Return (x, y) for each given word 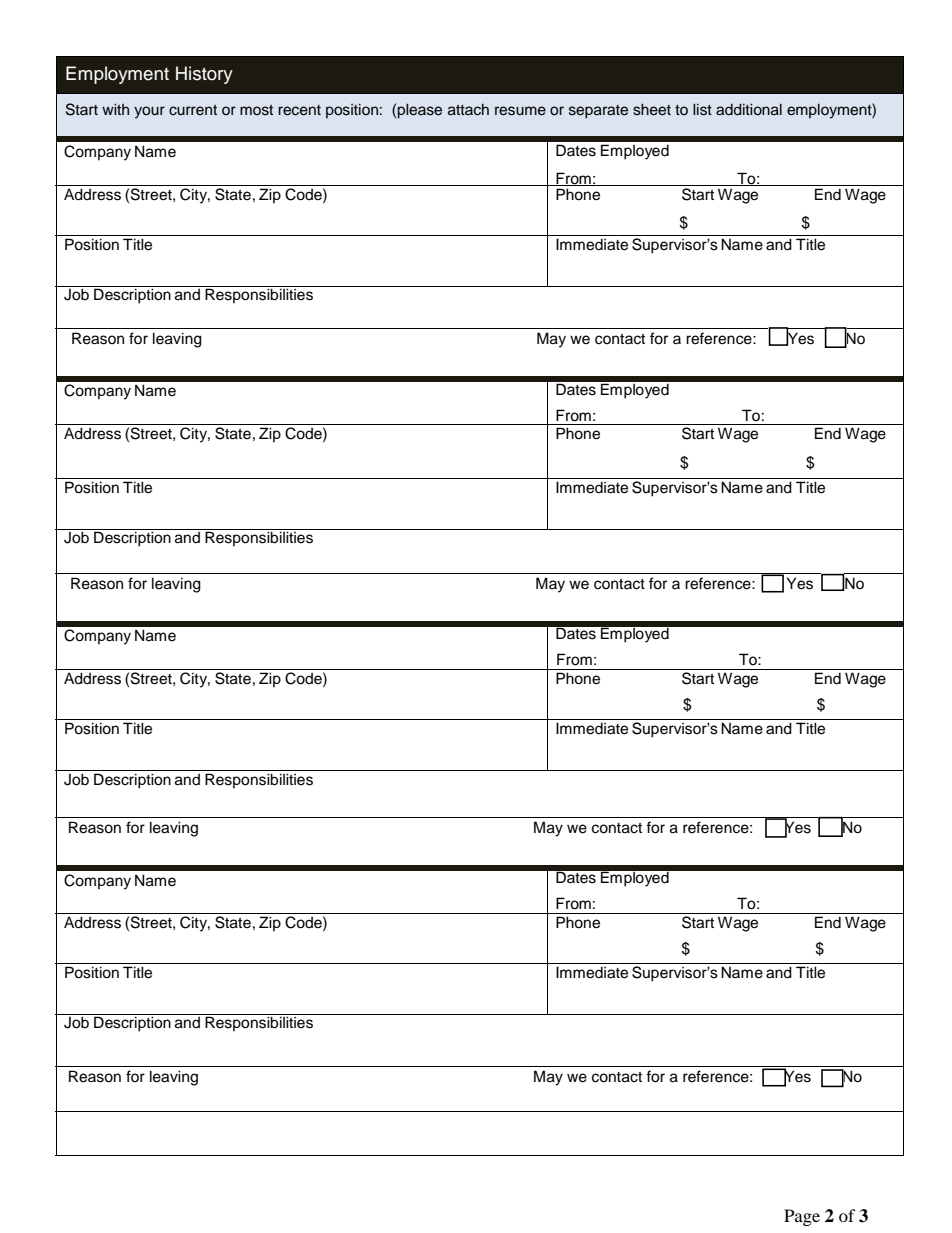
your (149, 112)
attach (468, 110)
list (702, 110)
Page (802, 1217)
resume (520, 111)
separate (598, 112)
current (193, 110)
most (256, 110)
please (419, 111)
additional (749, 110)
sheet (652, 110)
